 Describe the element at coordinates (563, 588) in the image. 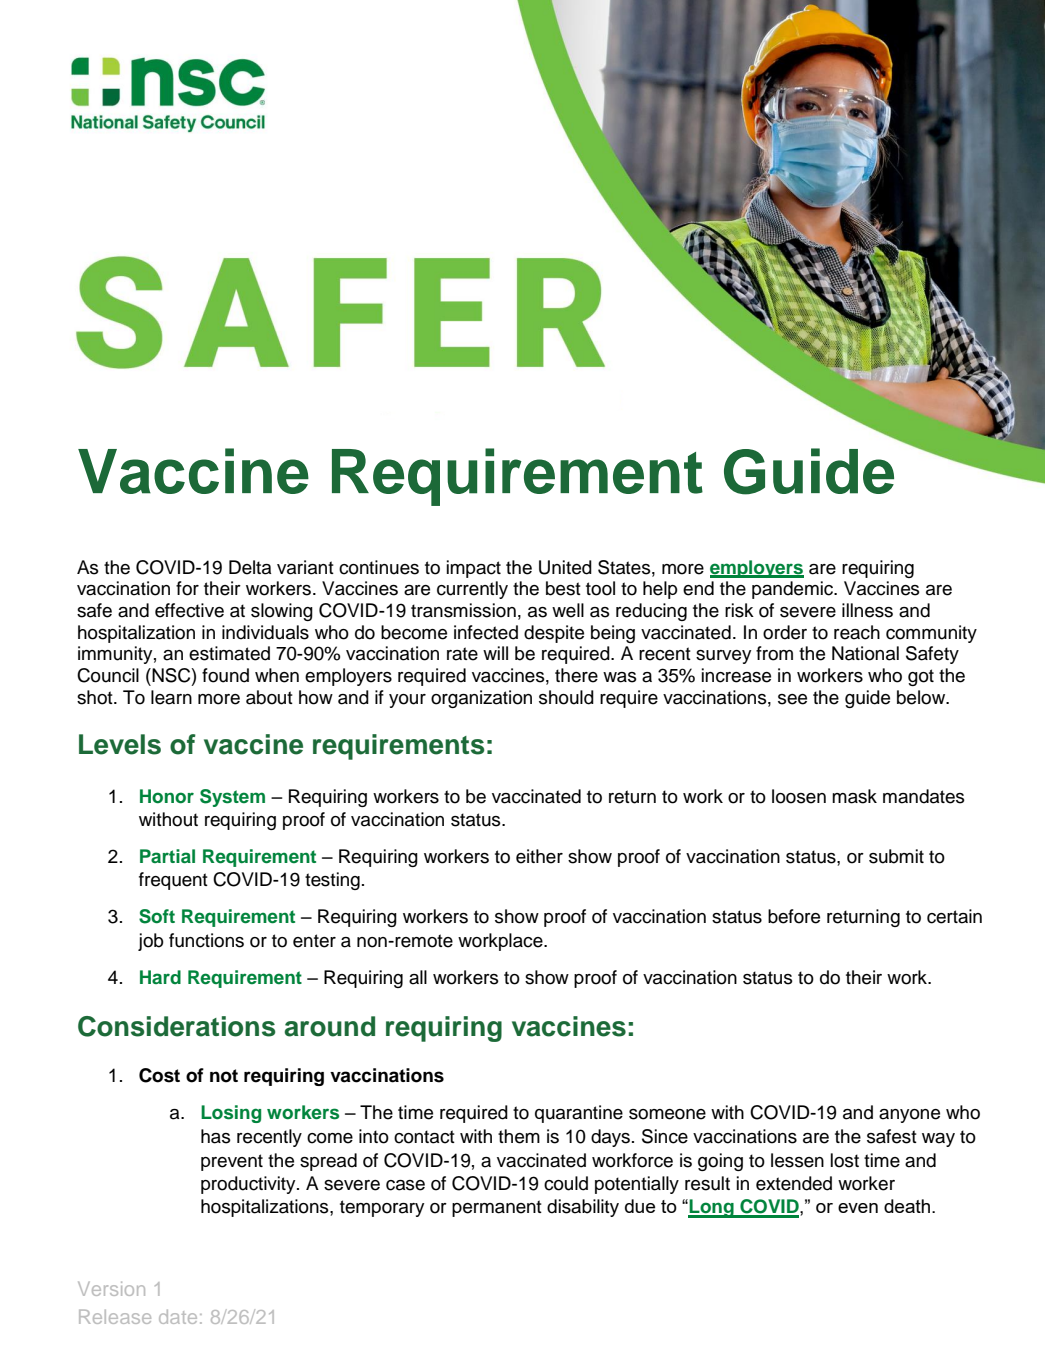

I see `best` at that location.
